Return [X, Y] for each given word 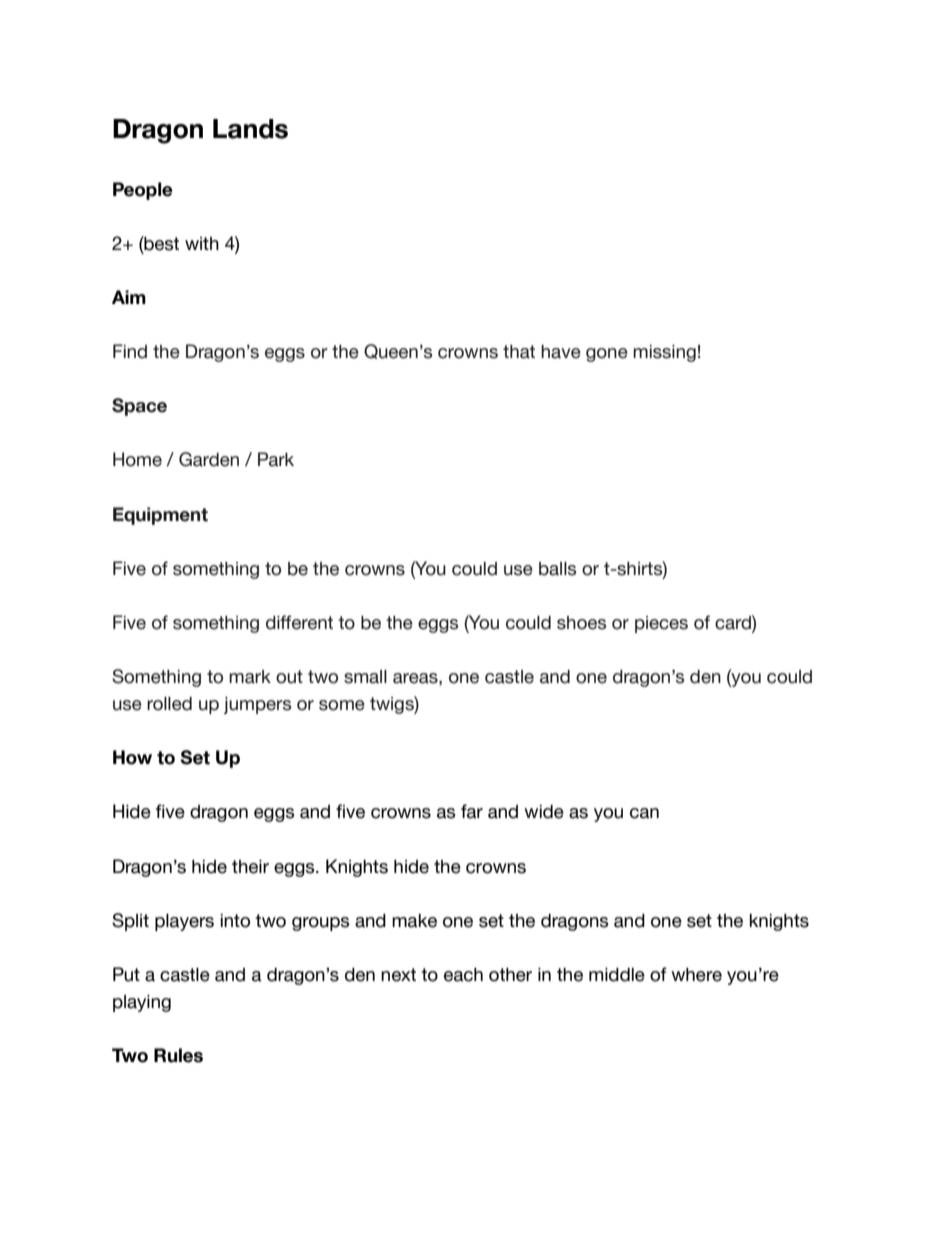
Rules [178, 1055]
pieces [661, 624]
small [365, 677]
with [202, 243]
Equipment [160, 516]
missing [664, 353]
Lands [250, 129]
